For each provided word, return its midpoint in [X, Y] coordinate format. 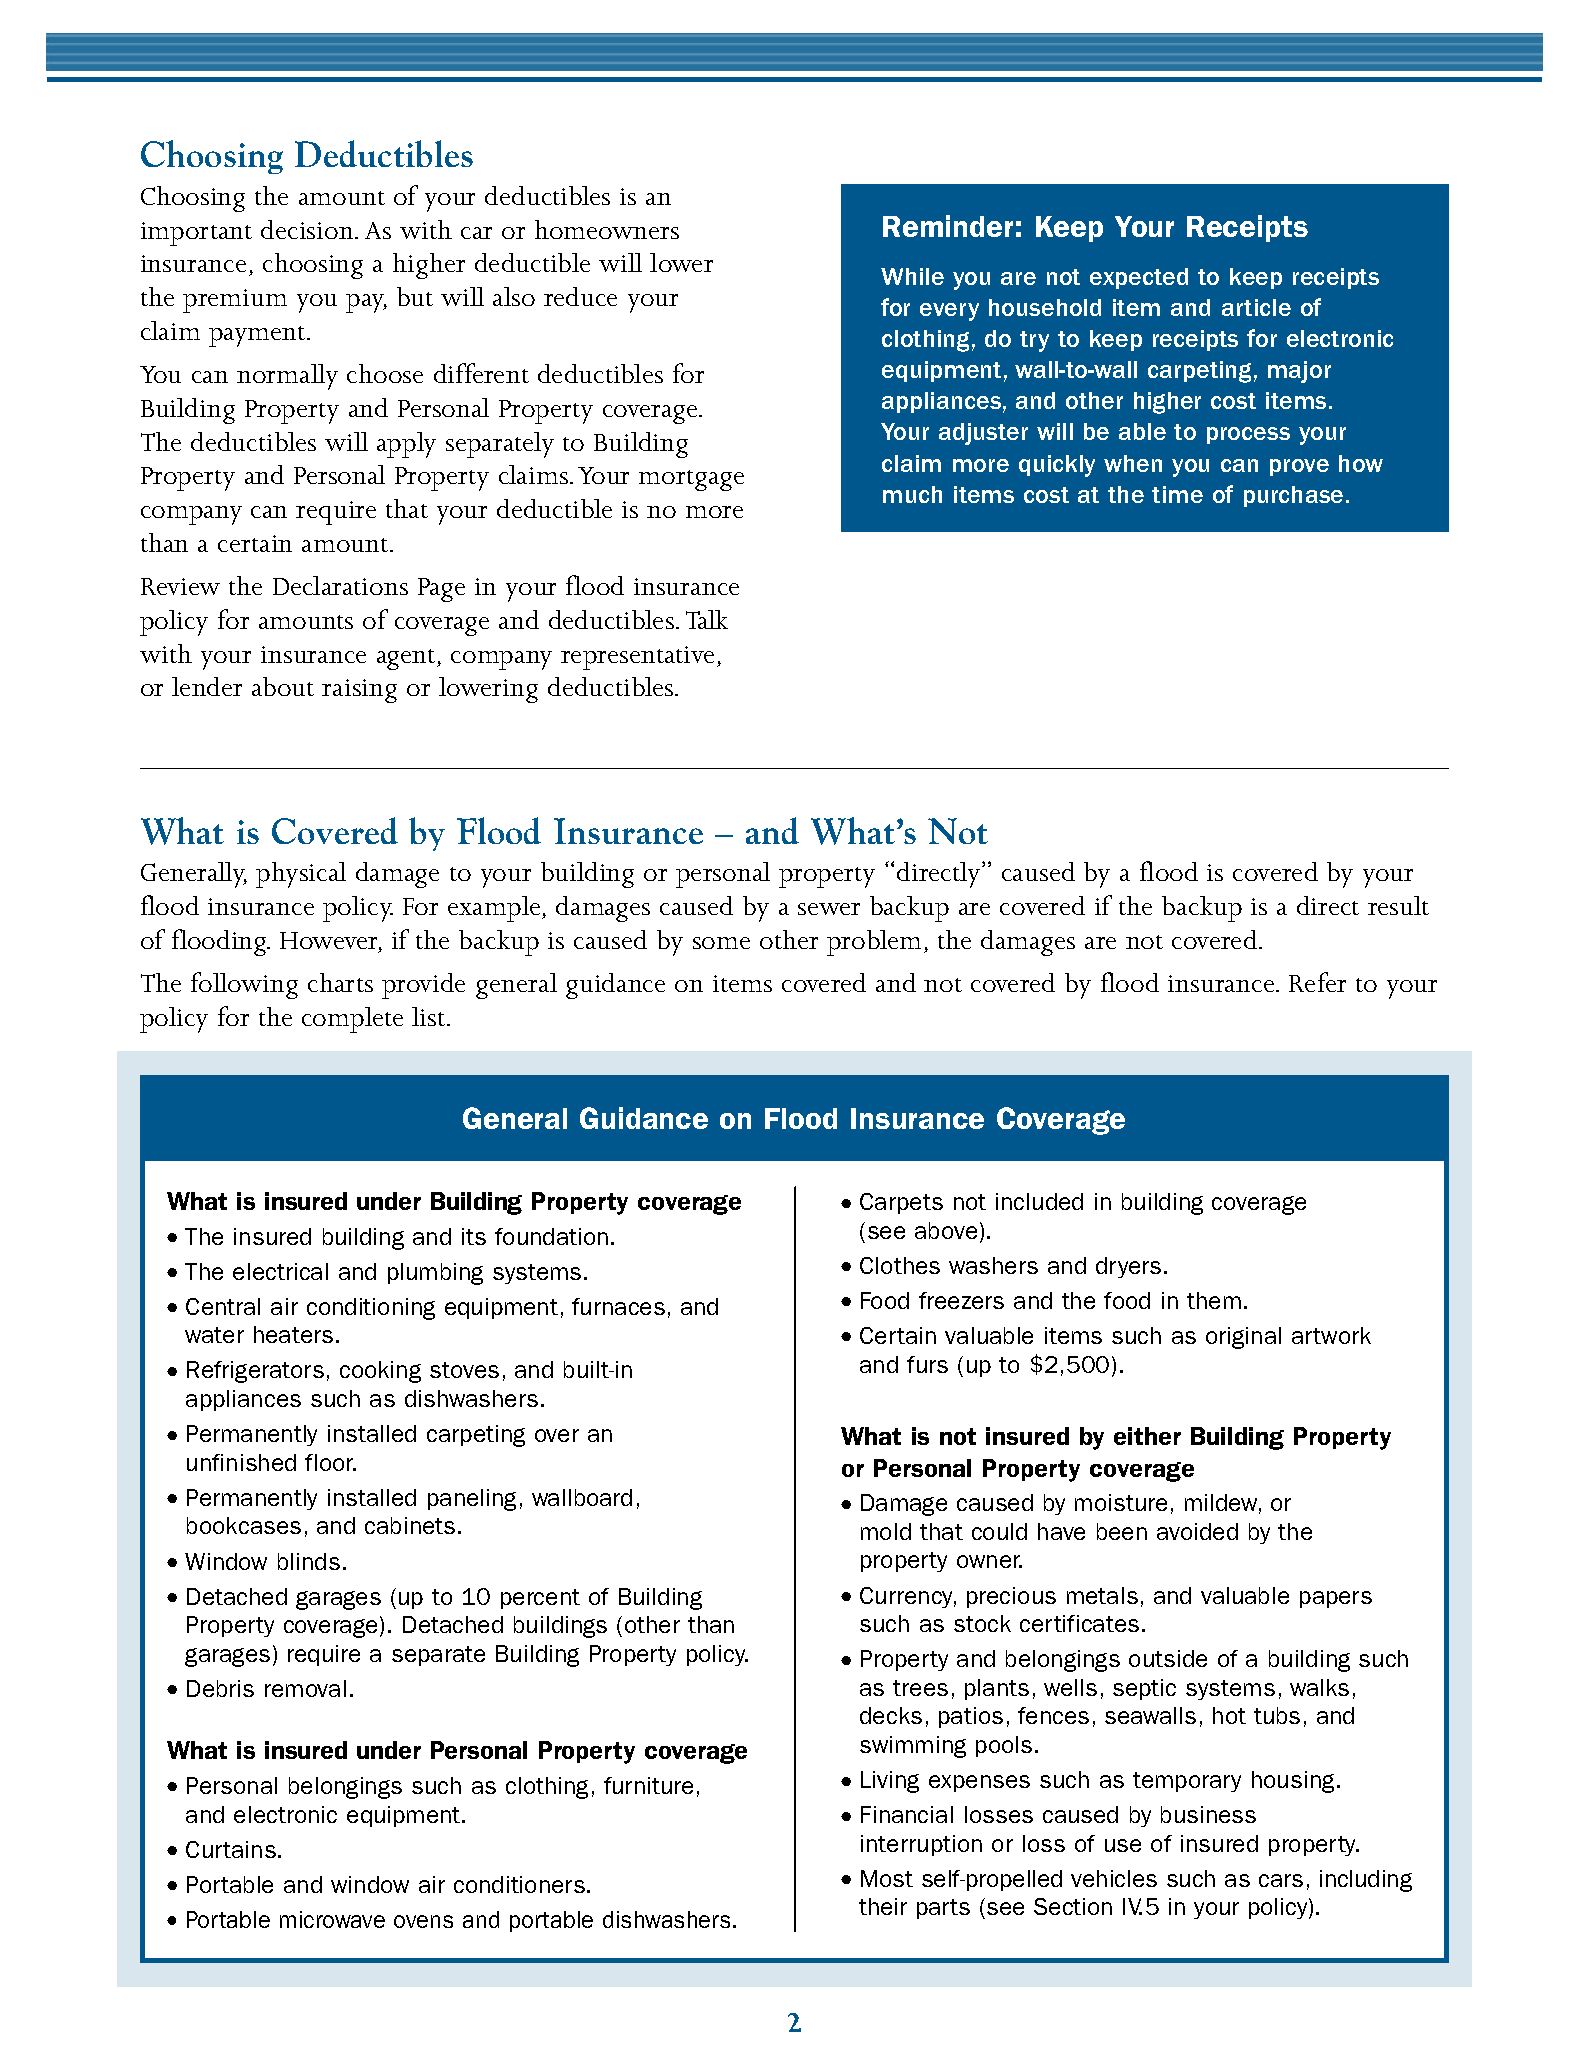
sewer [829, 909]
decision [308, 229]
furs [927, 1364]
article [1256, 307]
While [912, 276]
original [1243, 1338]
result [1398, 905]
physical [301, 875]
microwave [332, 1919]
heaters [293, 1334]
